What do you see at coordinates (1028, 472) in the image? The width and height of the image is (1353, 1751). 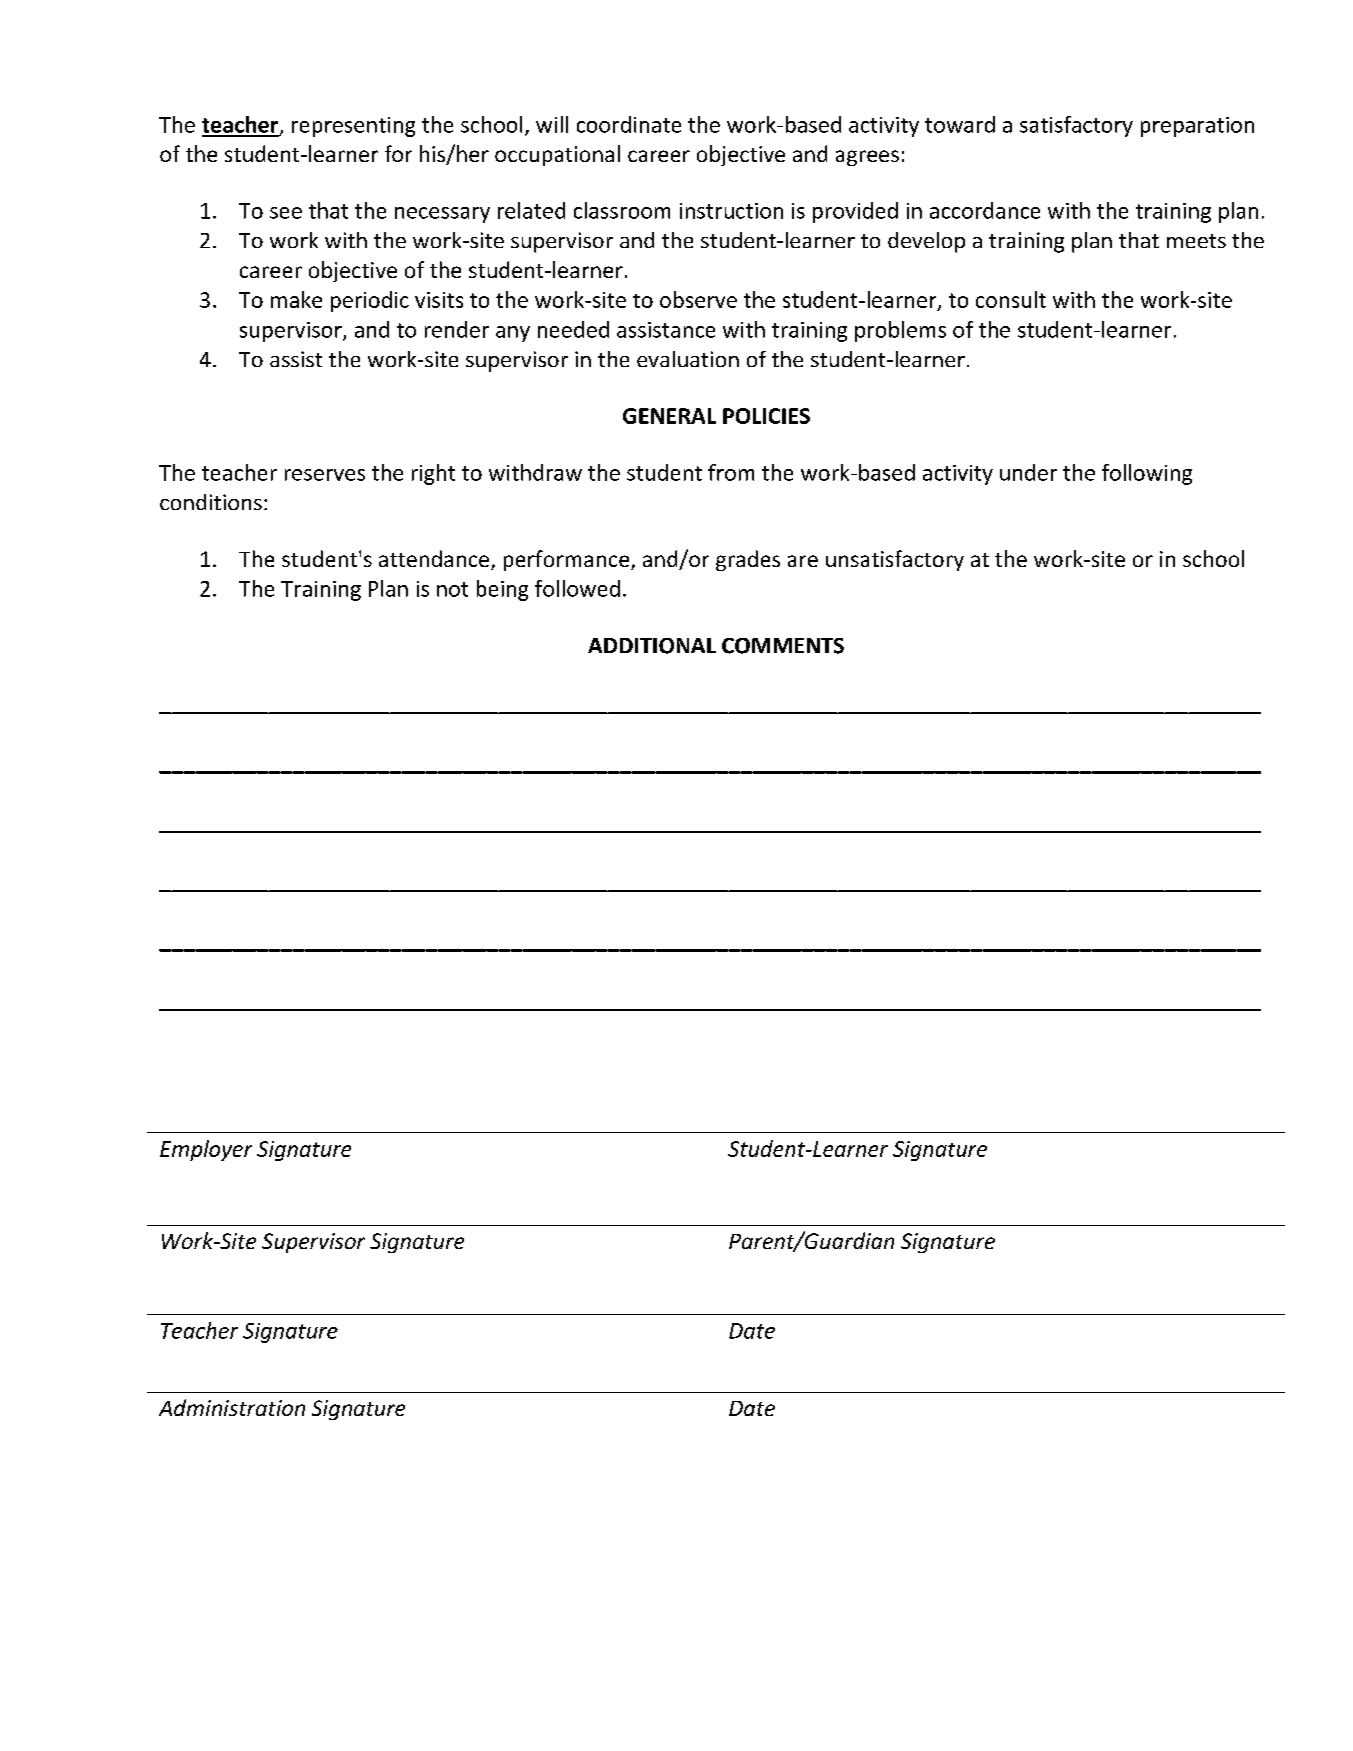 I see `under` at bounding box center [1028, 472].
